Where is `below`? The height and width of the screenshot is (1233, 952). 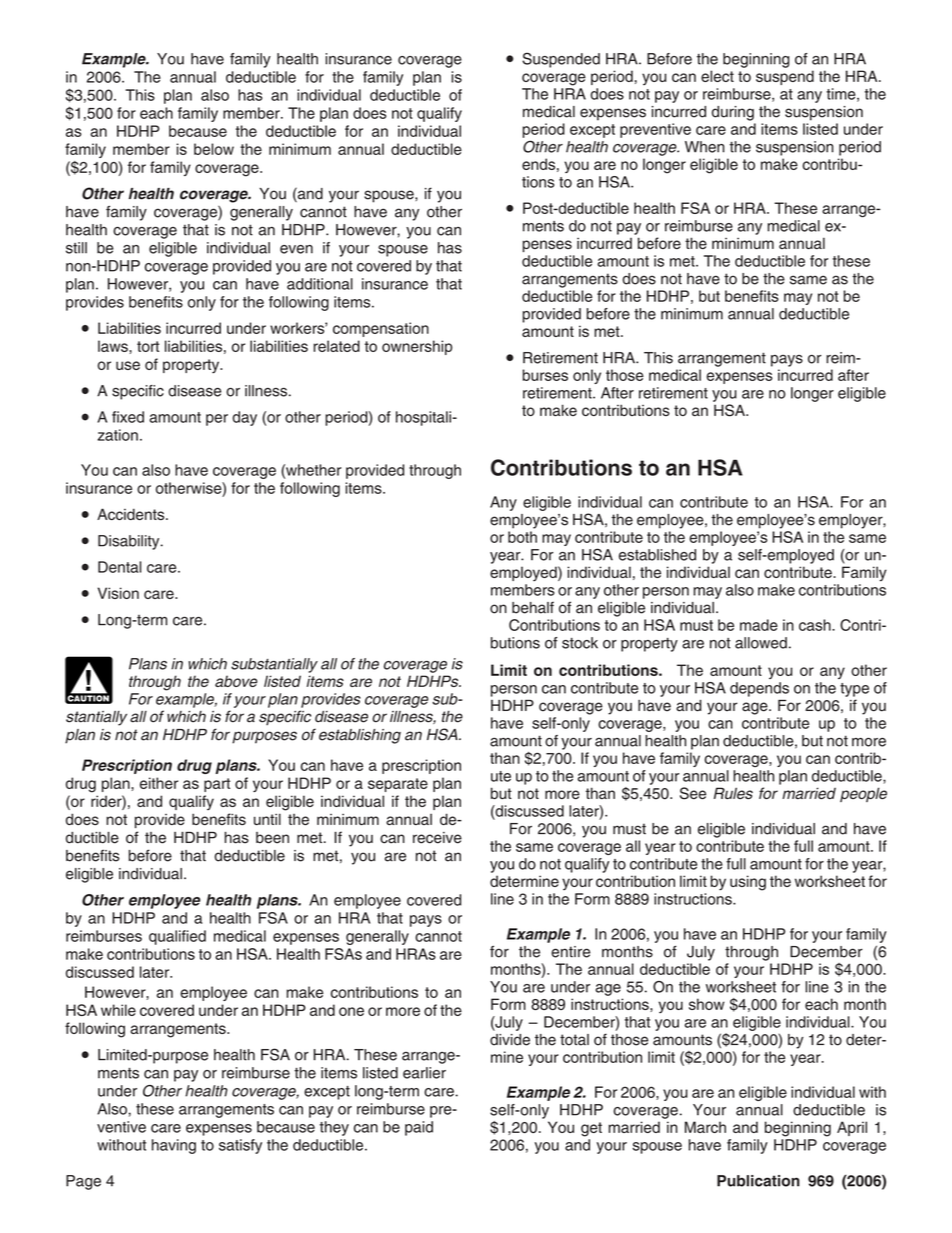
below is located at coordinates (214, 149).
